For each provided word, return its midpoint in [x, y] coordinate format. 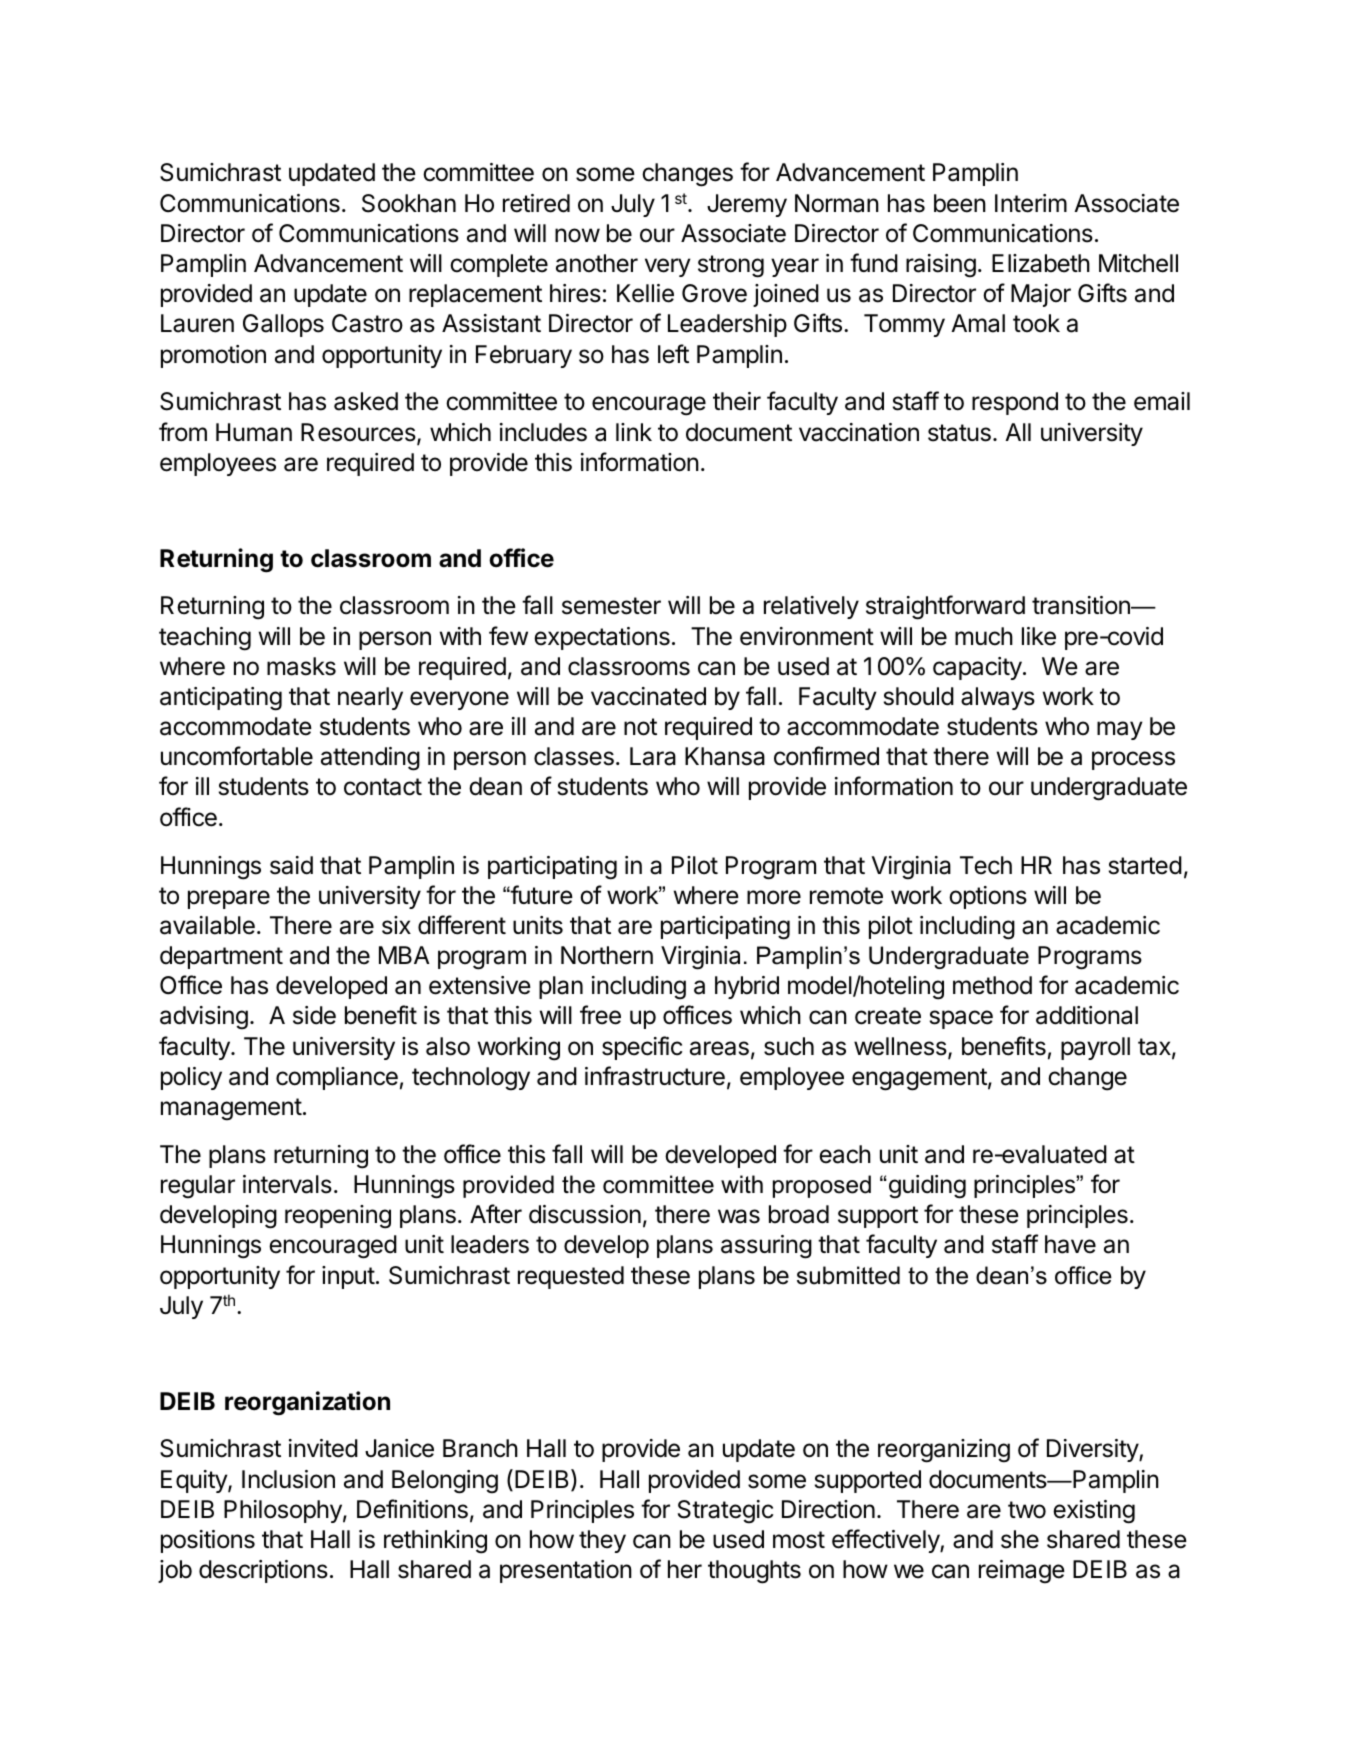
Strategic [725, 1512]
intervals [287, 1184]
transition [1082, 605]
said [291, 865]
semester [611, 606]
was [739, 1216]
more [774, 897]
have [1070, 1244]
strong [731, 266]
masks [301, 666]
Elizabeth [1041, 263]
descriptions [263, 1571]
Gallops [283, 325]
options [988, 897]
